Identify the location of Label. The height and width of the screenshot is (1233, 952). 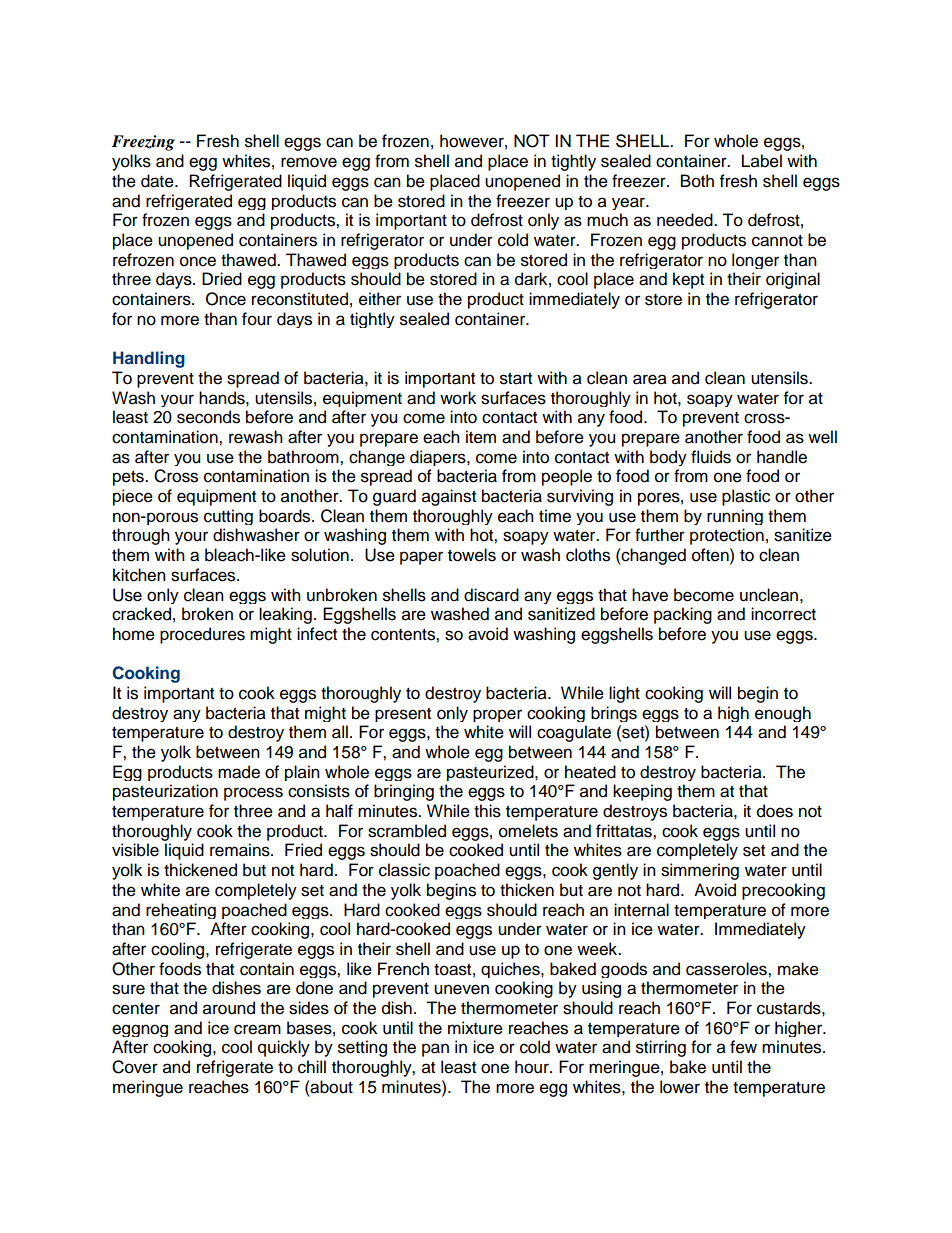
(762, 161).
